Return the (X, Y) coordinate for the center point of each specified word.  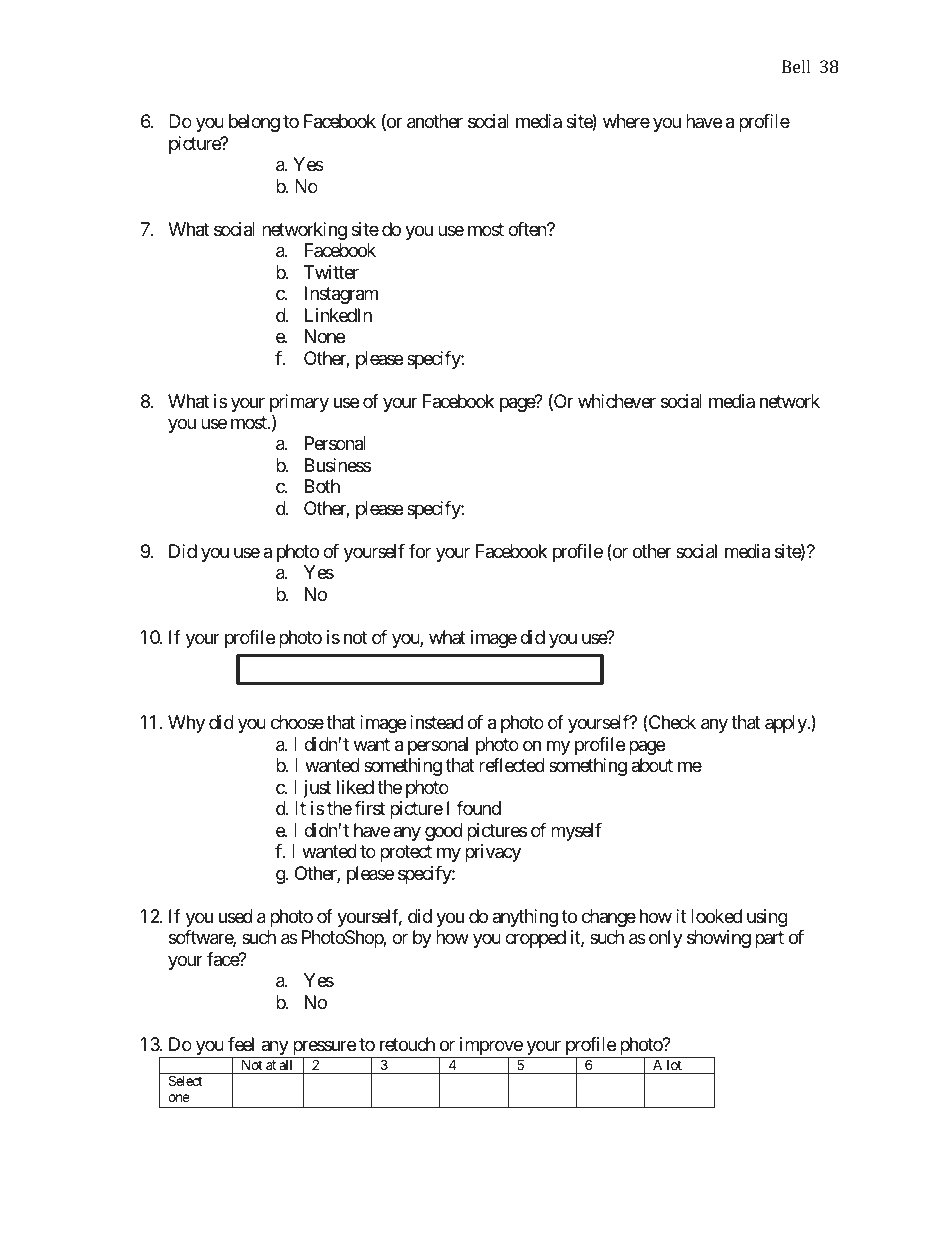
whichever (617, 401)
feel (241, 1044)
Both (322, 486)
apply (786, 724)
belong (254, 123)
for (420, 551)
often (528, 229)
